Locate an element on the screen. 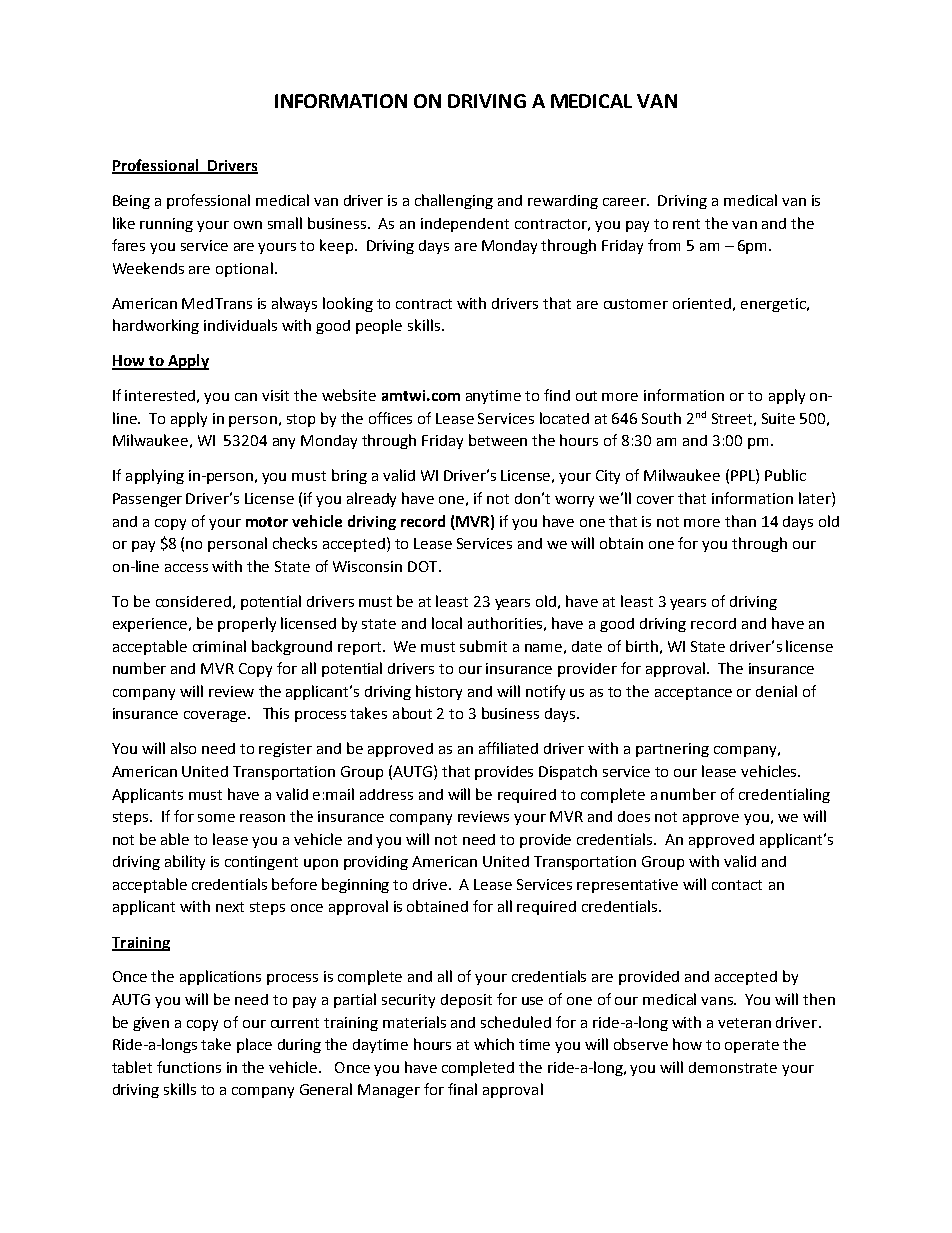 This screenshot has width=952, height=1233. from is located at coordinates (664, 245).
